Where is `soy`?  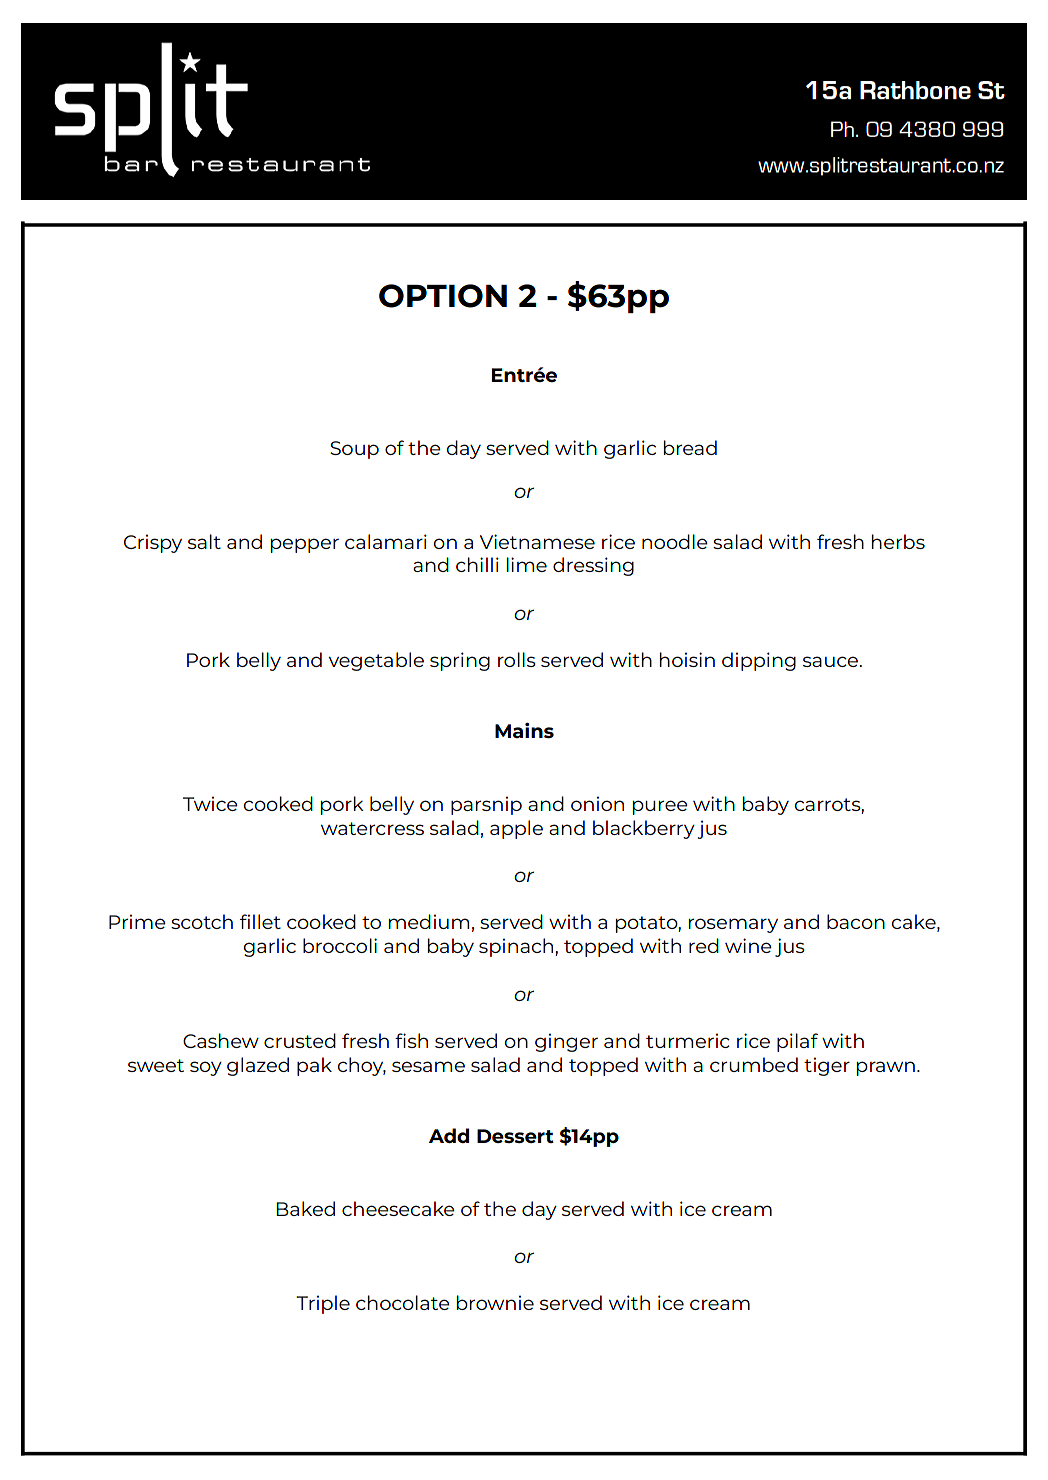 soy is located at coordinates (206, 1068).
